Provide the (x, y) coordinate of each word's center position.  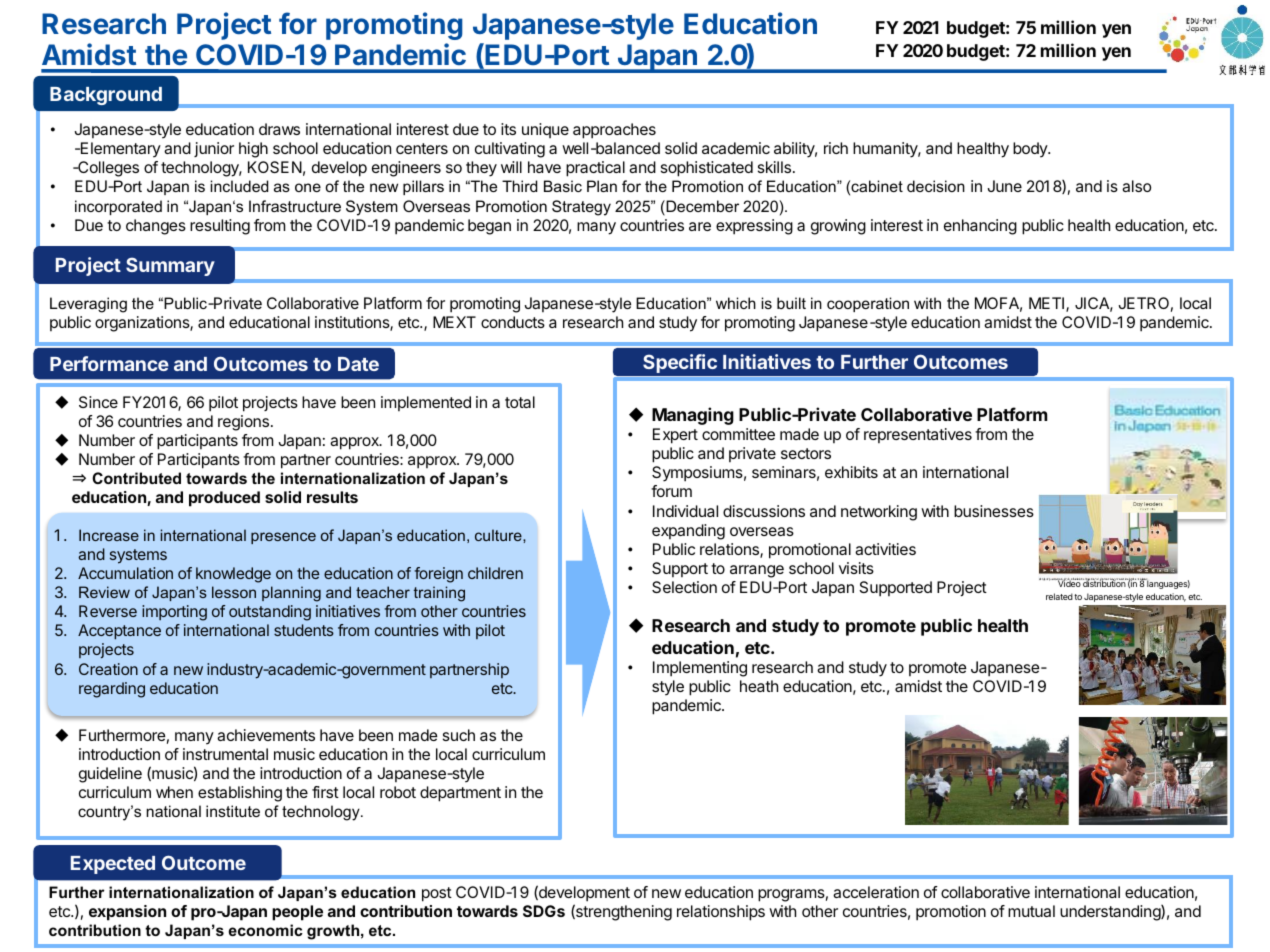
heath (759, 686)
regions (243, 423)
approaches (614, 131)
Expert (675, 436)
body (1031, 150)
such (459, 735)
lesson (234, 592)
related (1059, 596)
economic (265, 930)
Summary (170, 266)
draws (279, 129)
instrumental (225, 754)
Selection (684, 587)
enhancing (980, 227)
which (736, 303)
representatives (918, 435)
